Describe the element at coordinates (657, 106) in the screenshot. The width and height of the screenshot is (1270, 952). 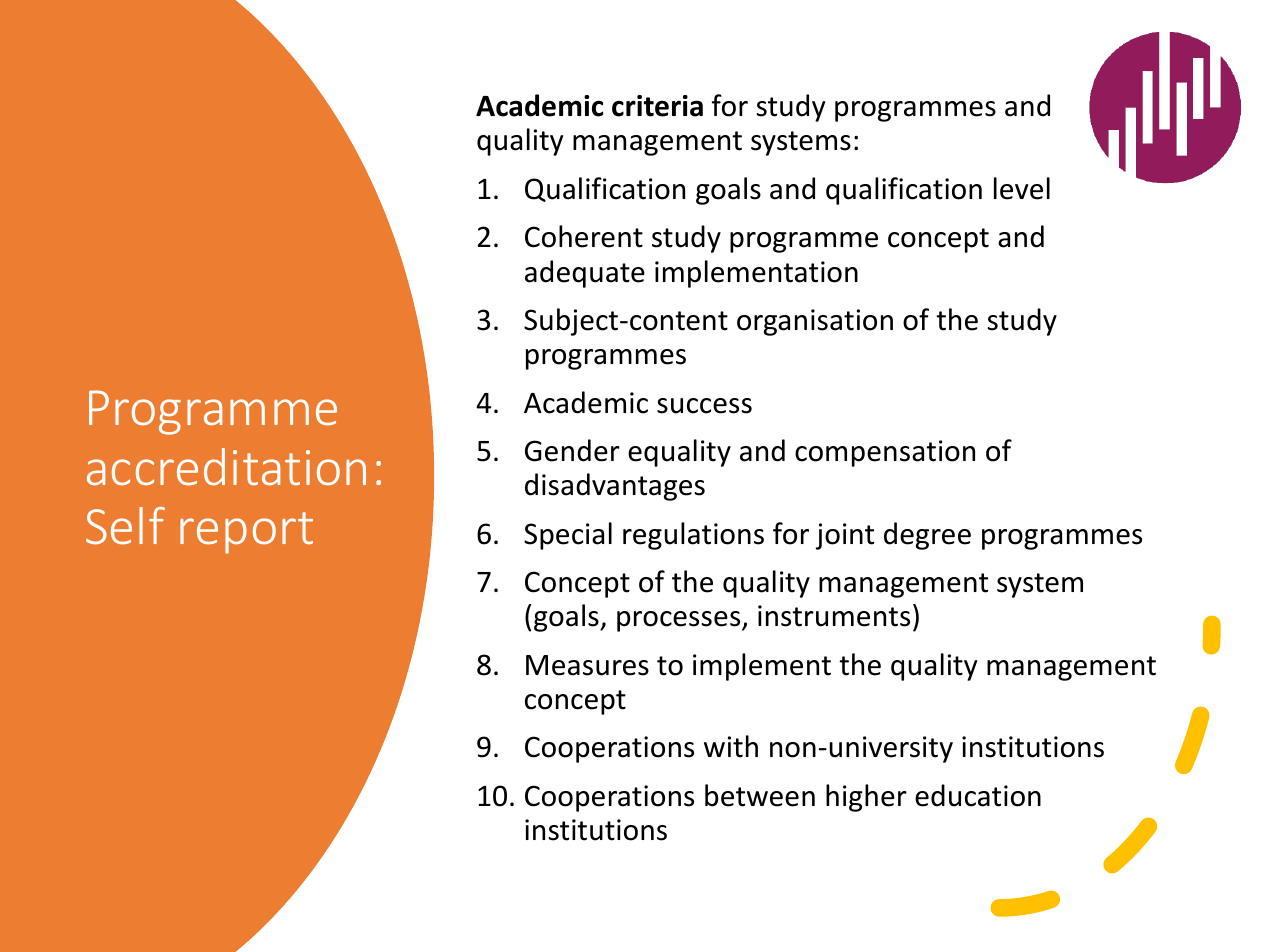
I see `criteria` at that location.
